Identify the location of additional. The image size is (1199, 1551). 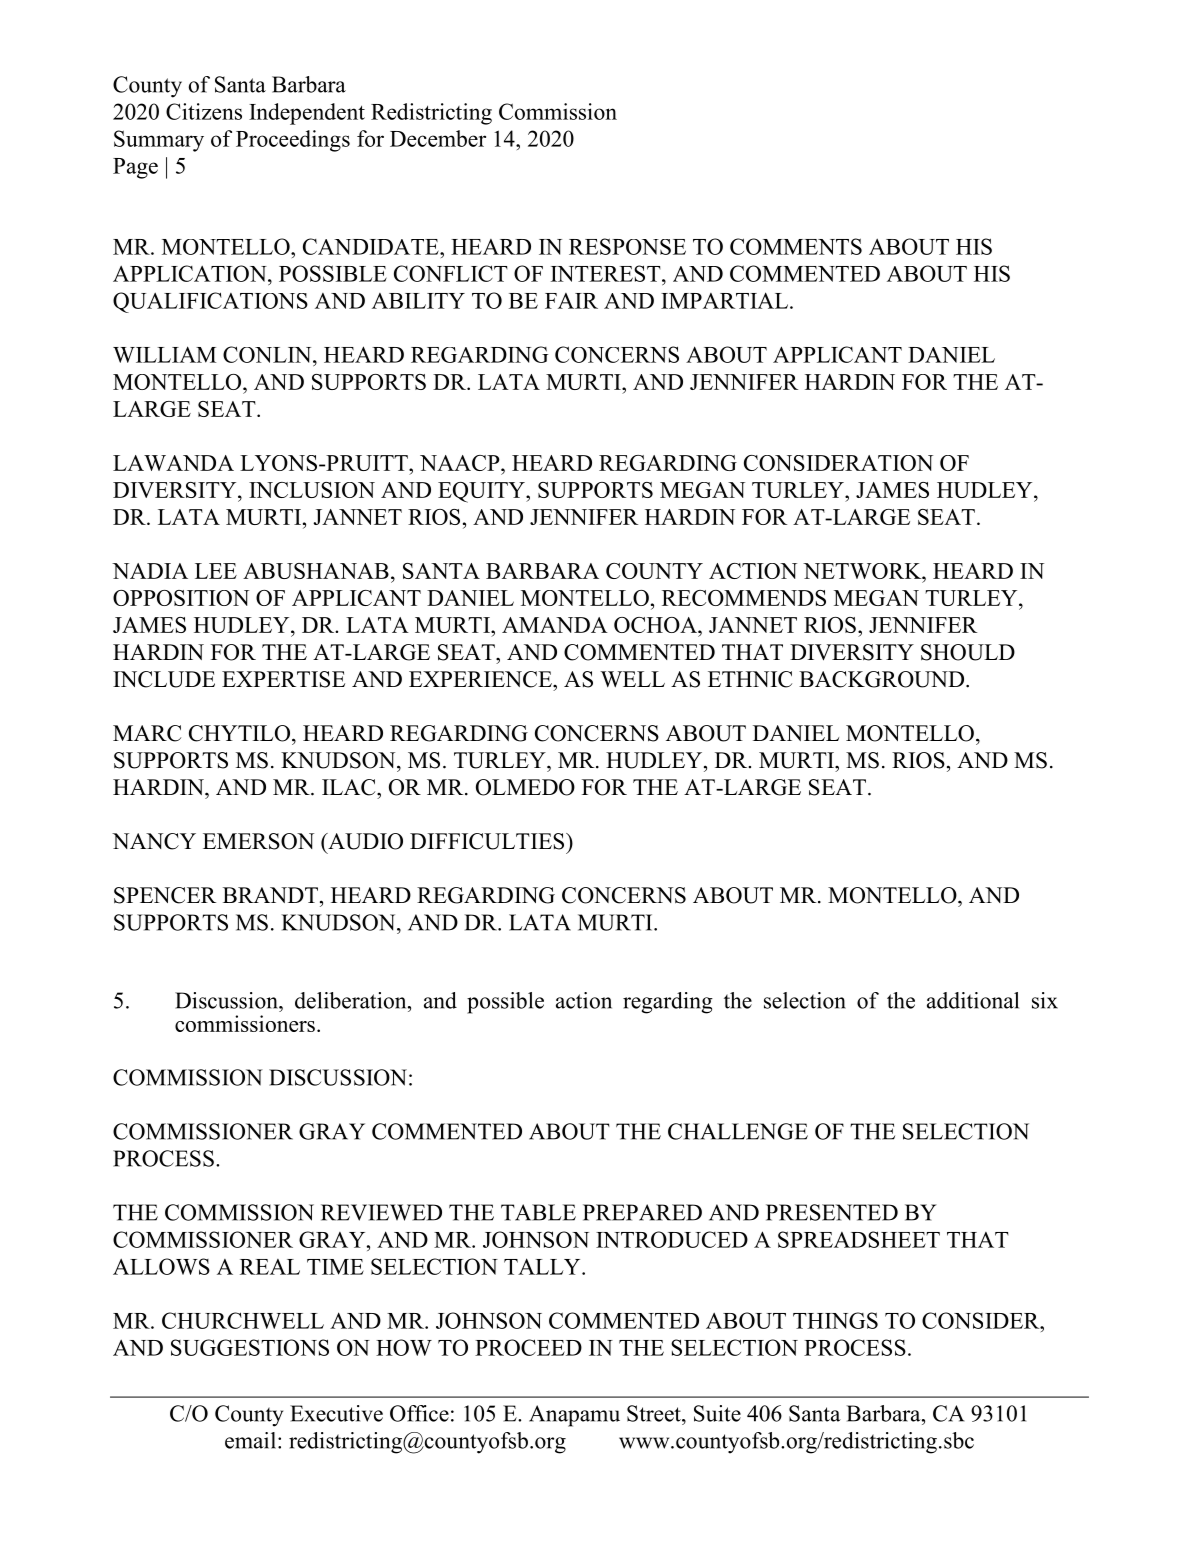
(973, 1000).
